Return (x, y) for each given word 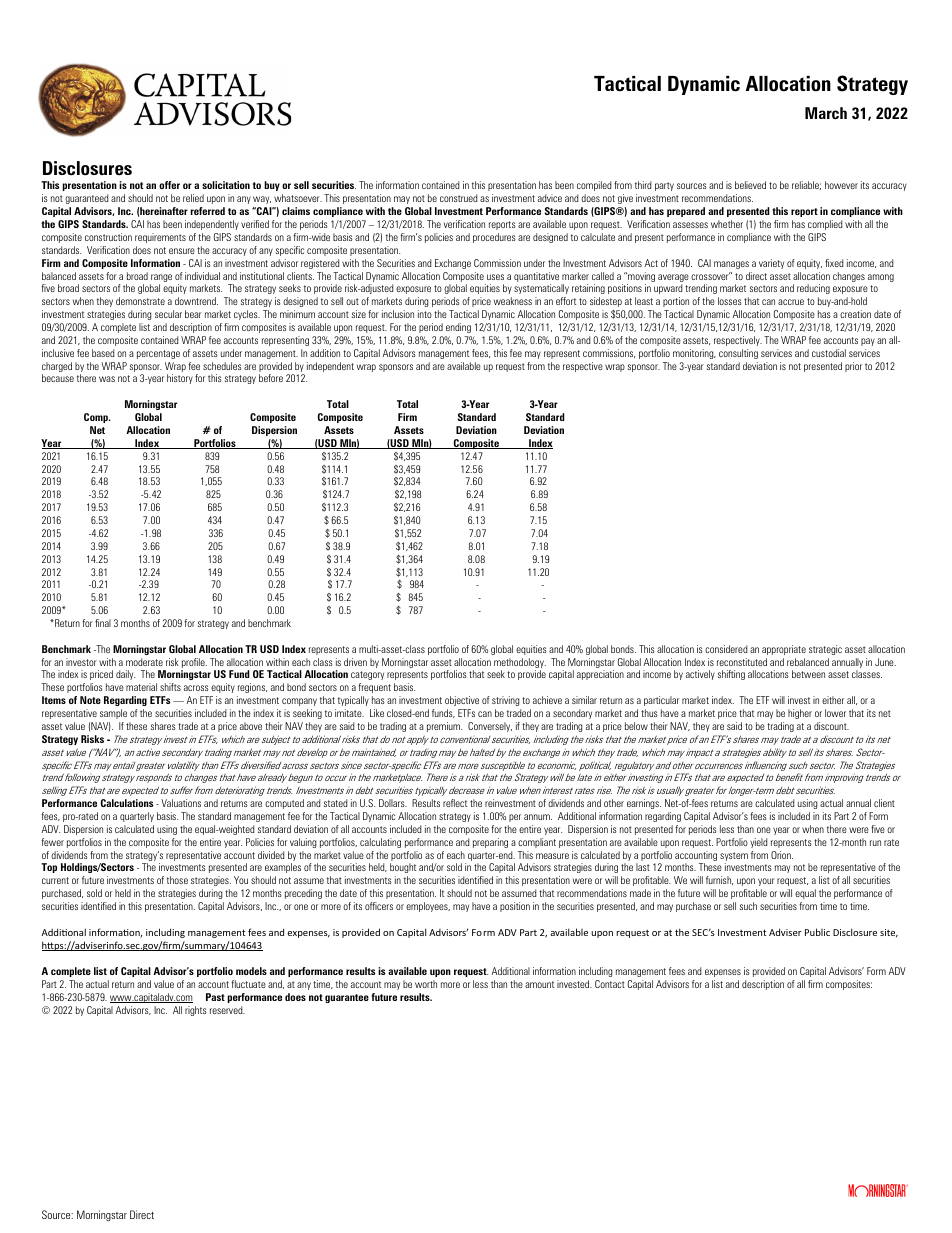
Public (817, 932)
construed (459, 198)
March (826, 113)
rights (196, 1011)
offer (169, 185)
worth (426, 984)
